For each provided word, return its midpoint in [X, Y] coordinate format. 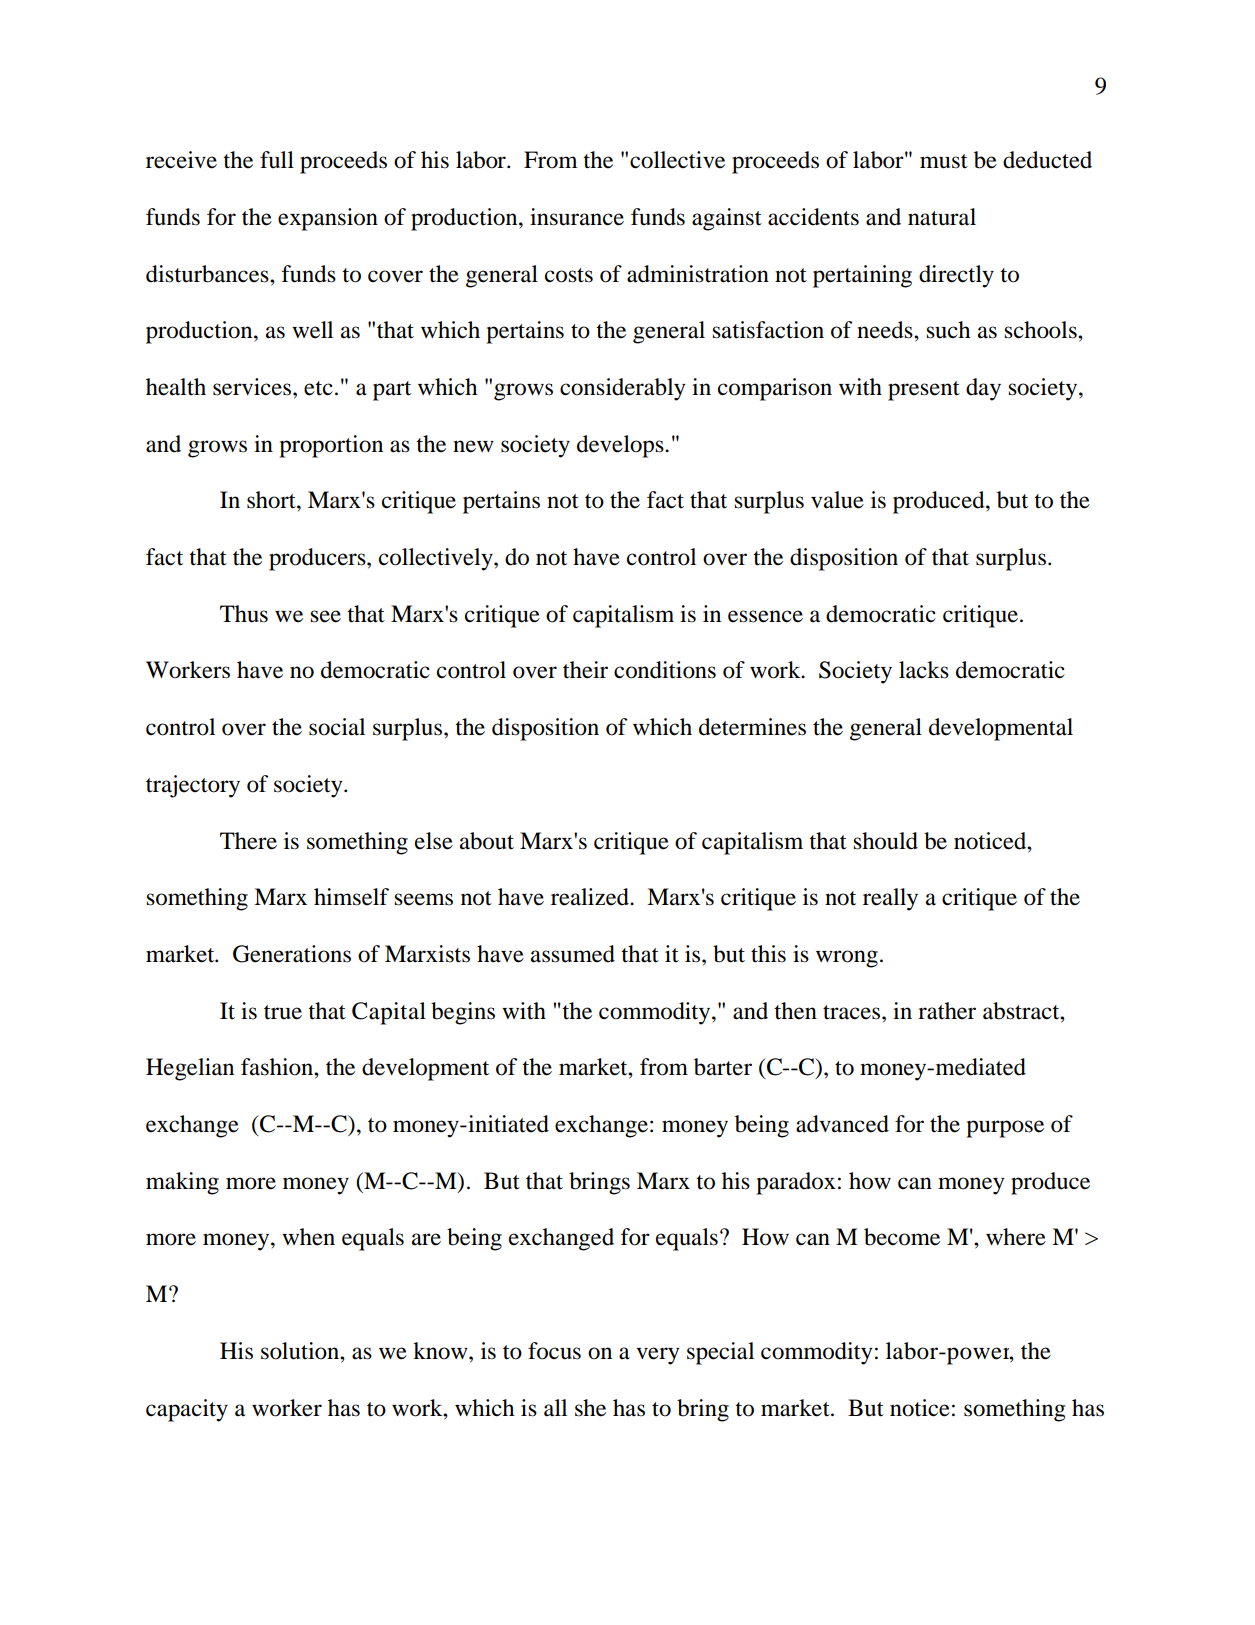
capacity [187, 1410]
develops [621, 446]
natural [942, 217]
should [885, 841]
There [248, 841]
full [277, 160]
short [272, 500]
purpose [1005, 1129]
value [837, 500]
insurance [577, 217]
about [487, 841]
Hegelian [190, 1069]
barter [723, 1067]
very [658, 1356]
